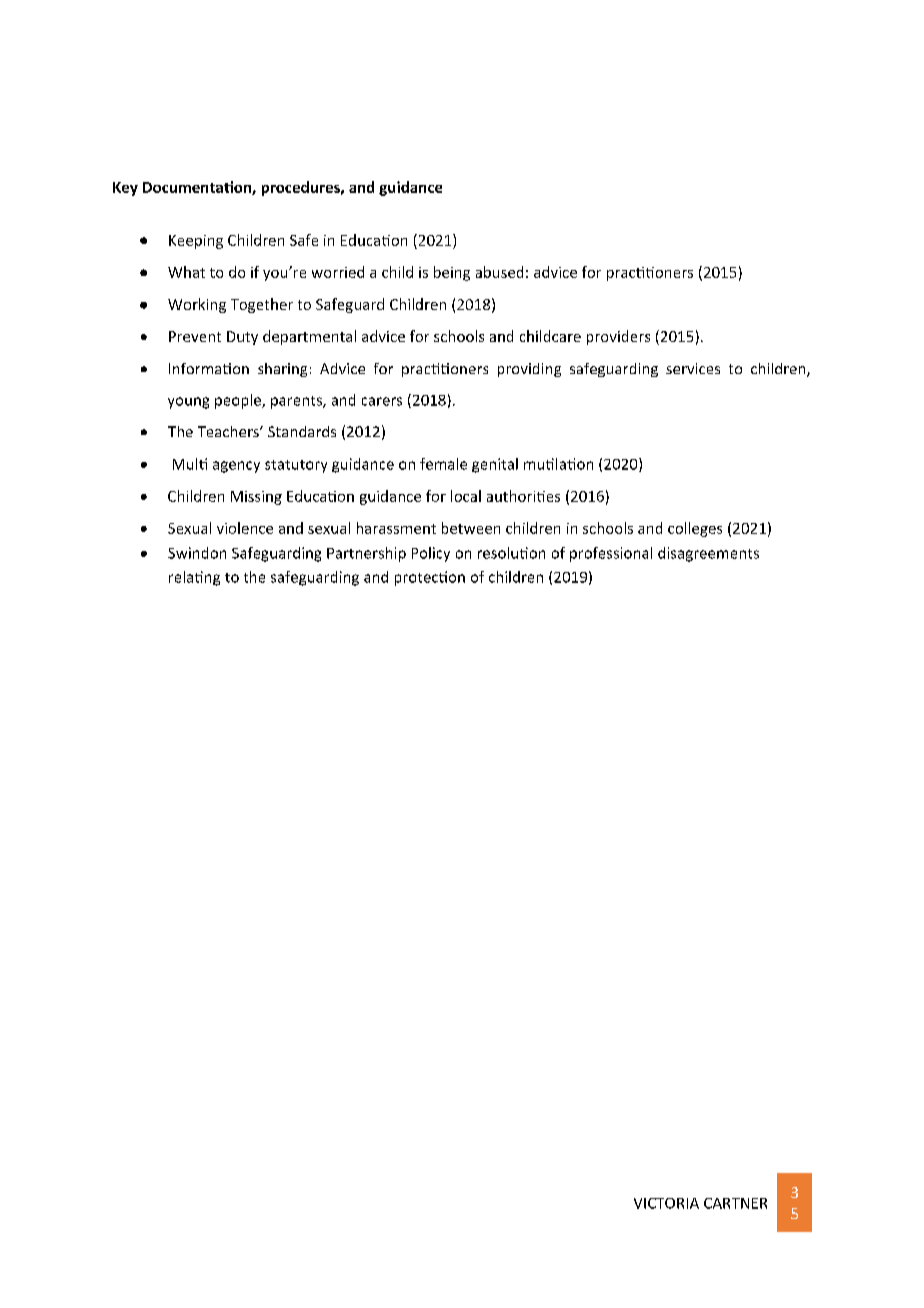 Image resolution: width=924 pixels, height=1308 pixels. I want to click on Keeping, so click(196, 242).
